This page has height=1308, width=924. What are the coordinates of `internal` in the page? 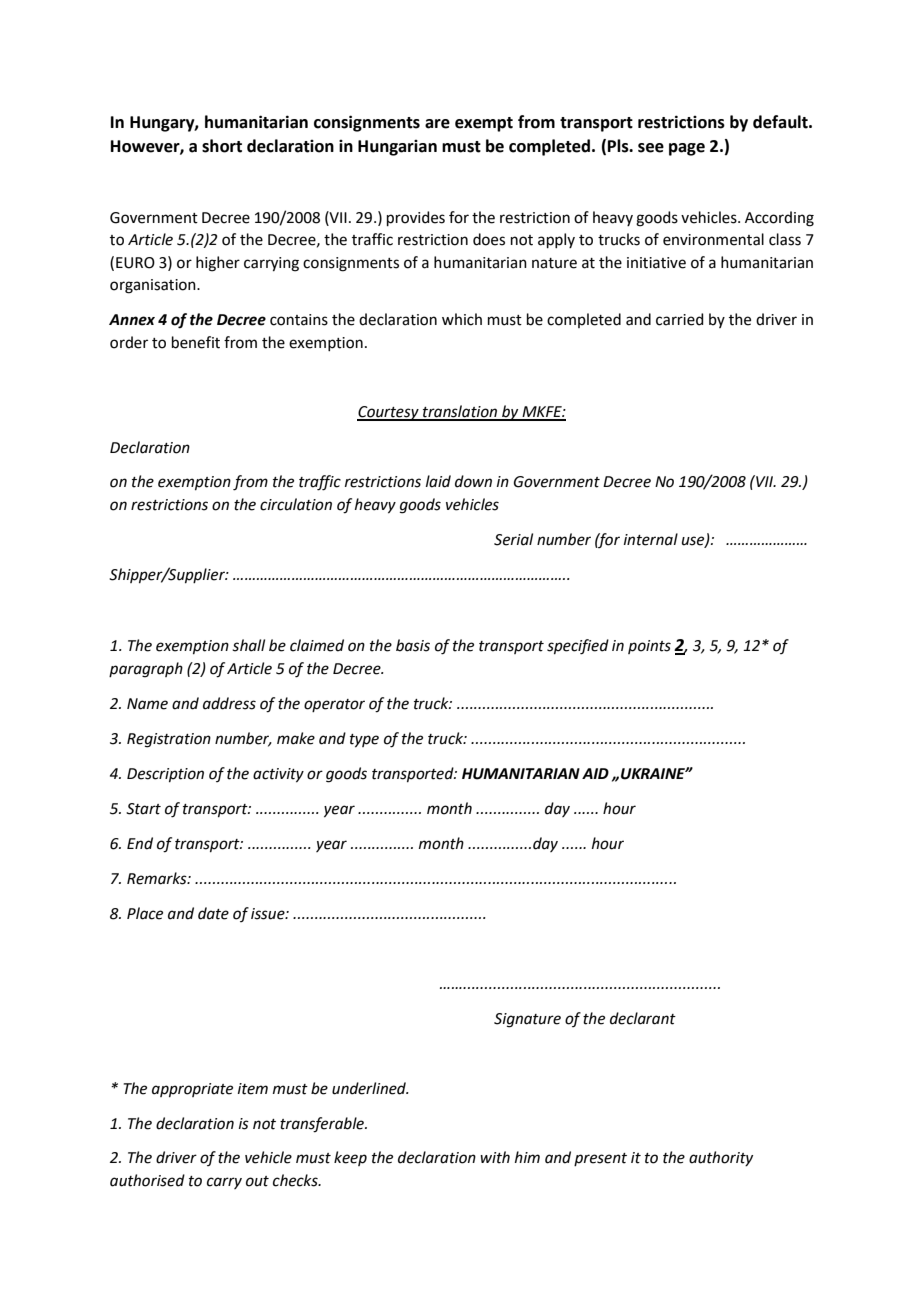 It's located at (651, 539).
